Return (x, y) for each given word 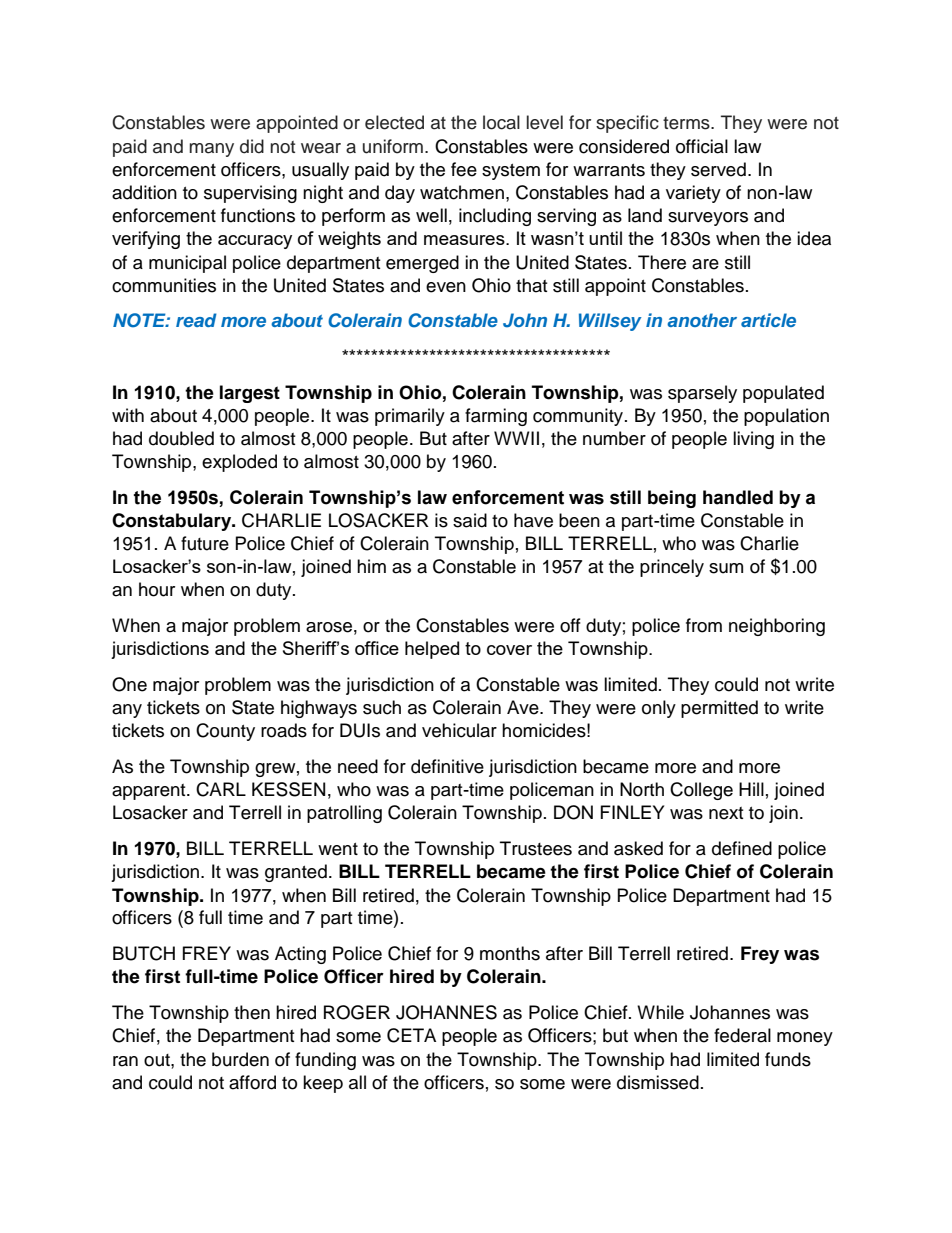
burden (240, 1059)
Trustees (536, 848)
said (470, 520)
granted (296, 873)
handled (738, 497)
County (225, 732)
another (702, 320)
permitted (719, 709)
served (718, 169)
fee (464, 169)
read (196, 320)
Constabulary (173, 522)
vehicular (459, 730)
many (211, 150)
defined (742, 848)
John (525, 320)
